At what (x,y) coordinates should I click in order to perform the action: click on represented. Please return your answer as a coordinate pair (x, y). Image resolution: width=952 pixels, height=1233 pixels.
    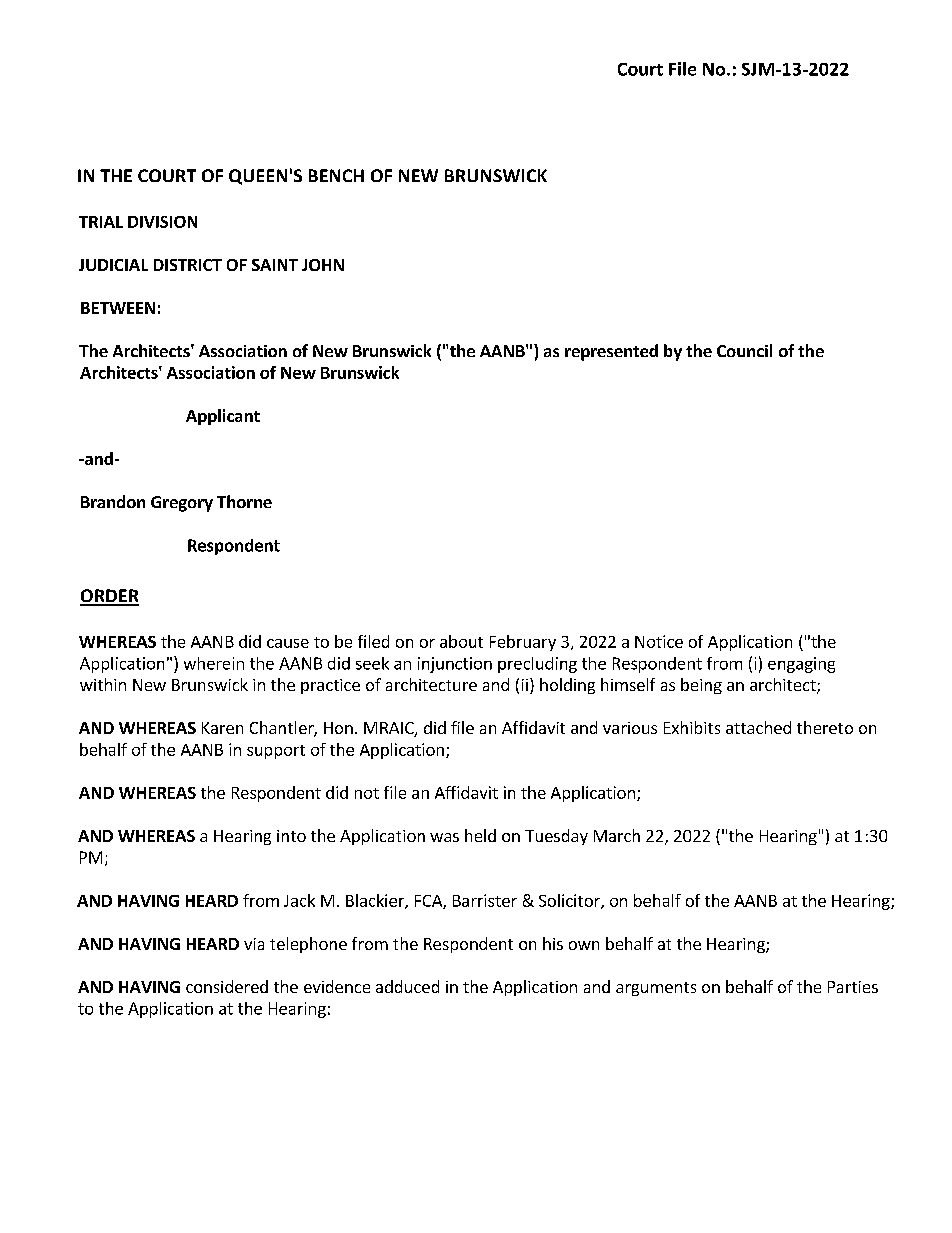
    Looking at the image, I should click on (611, 352).
